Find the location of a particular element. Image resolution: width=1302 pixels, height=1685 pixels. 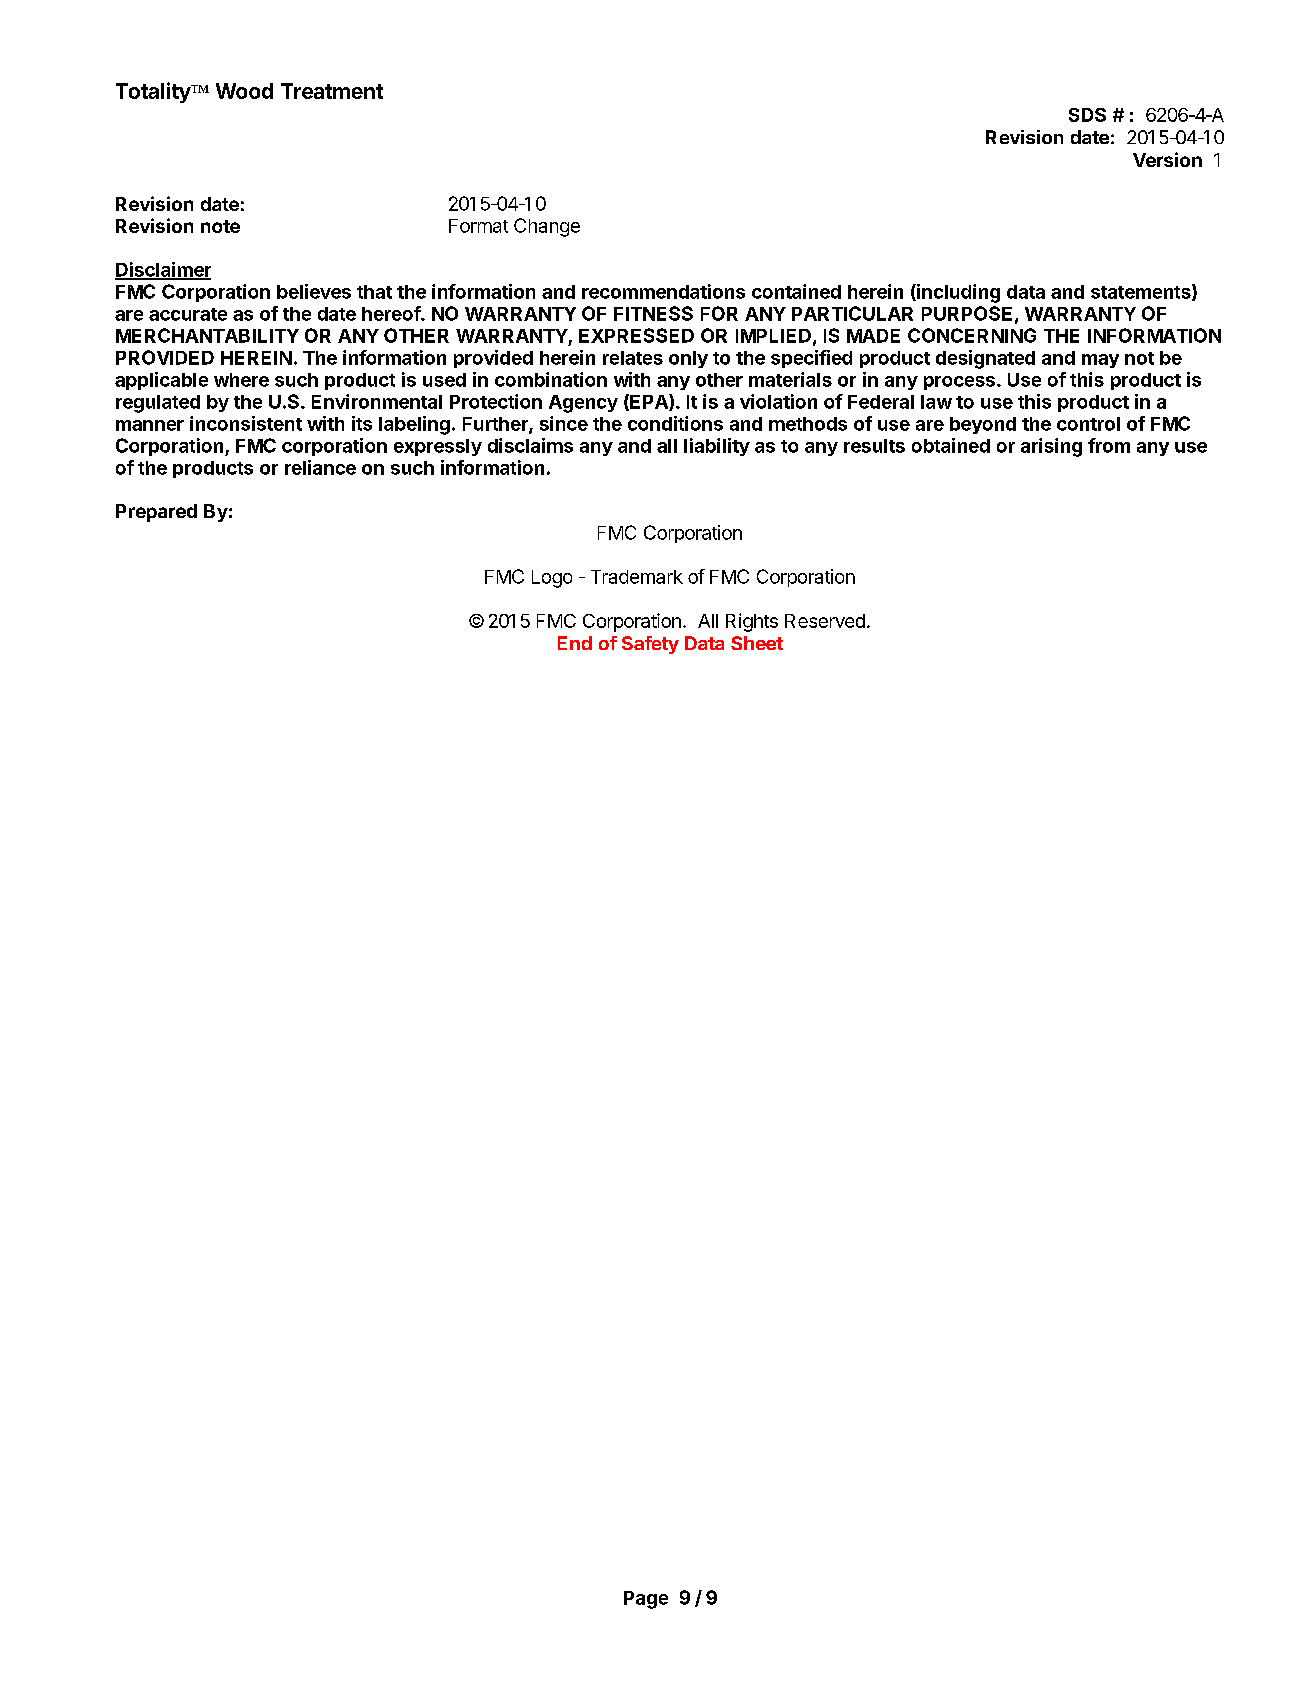

reliance is located at coordinates (320, 467).
